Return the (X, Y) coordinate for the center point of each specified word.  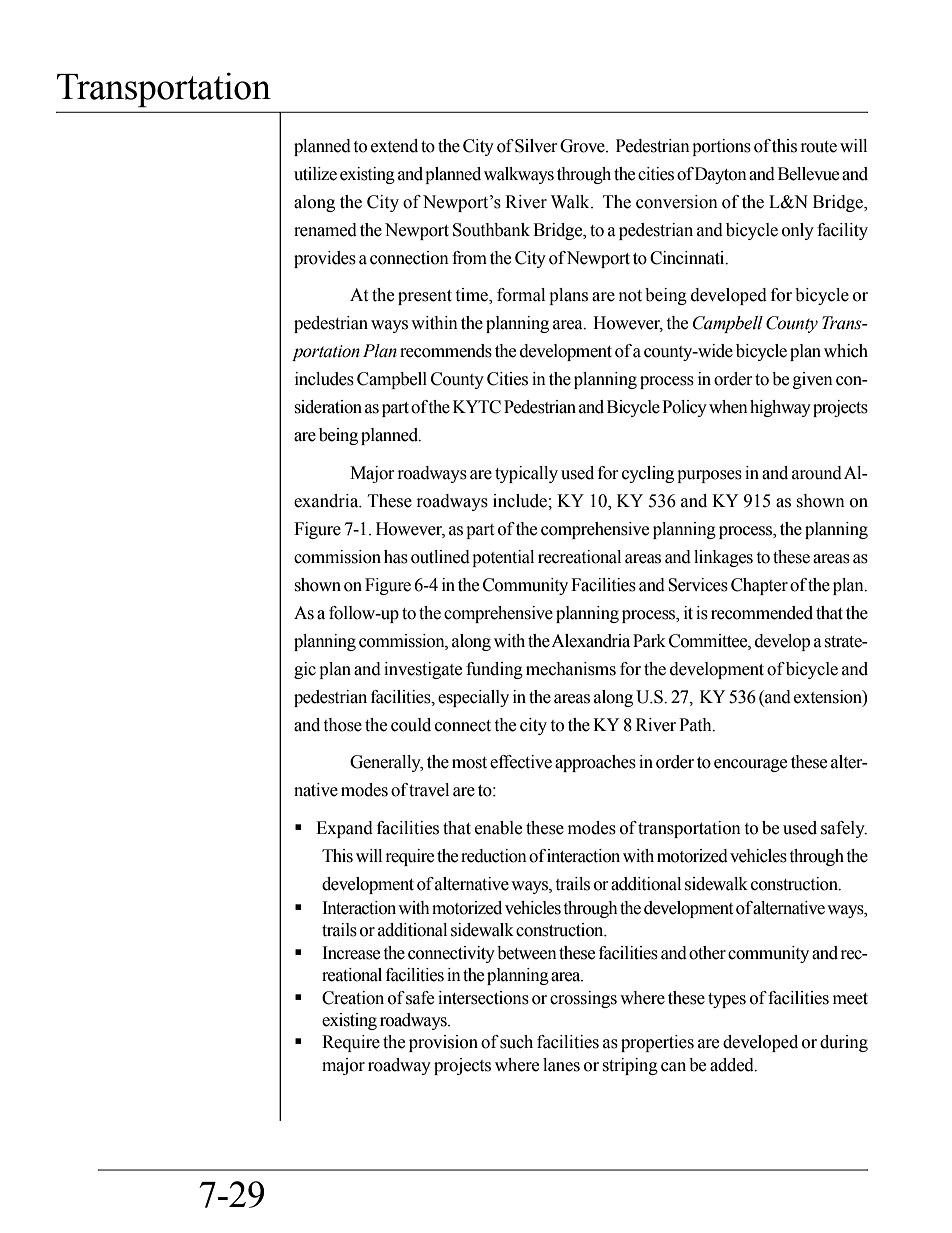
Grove (583, 146)
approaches (595, 763)
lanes (561, 1065)
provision (443, 1043)
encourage (750, 765)
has (396, 557)
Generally (386, 763)
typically (526, 474)
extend (394, 146)
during (844, 1043)
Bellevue (808, 174)
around (817, 473)
